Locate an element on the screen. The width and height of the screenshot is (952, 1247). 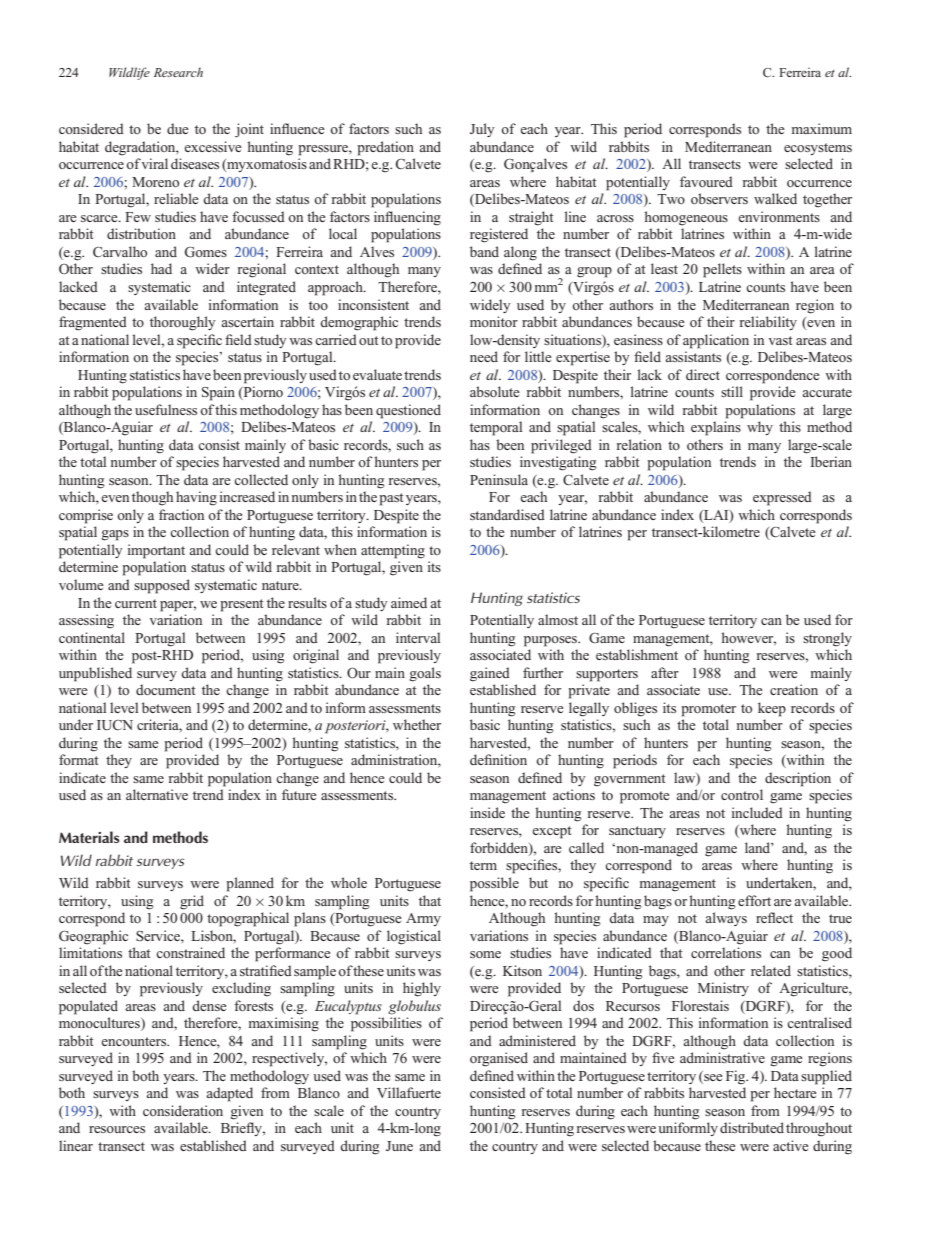
July is located at coordinates (482, 130).
